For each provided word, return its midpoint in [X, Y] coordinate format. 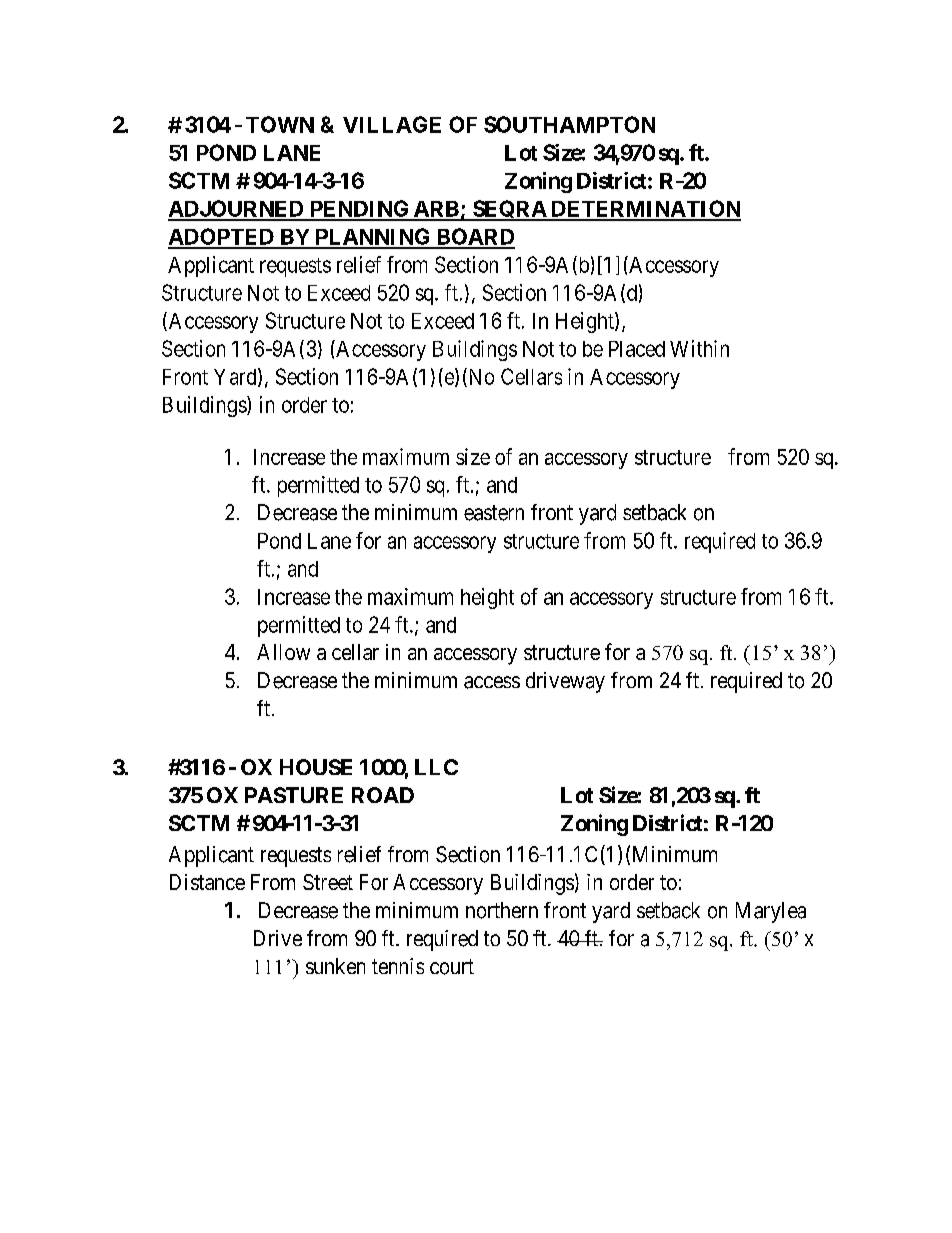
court [452, 967]
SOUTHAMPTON [569, 124]
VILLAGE [392, 124]
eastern [494, 513]
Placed [637, 349]
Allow [283, 652]
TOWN [280, 124]
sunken [335, 966]
